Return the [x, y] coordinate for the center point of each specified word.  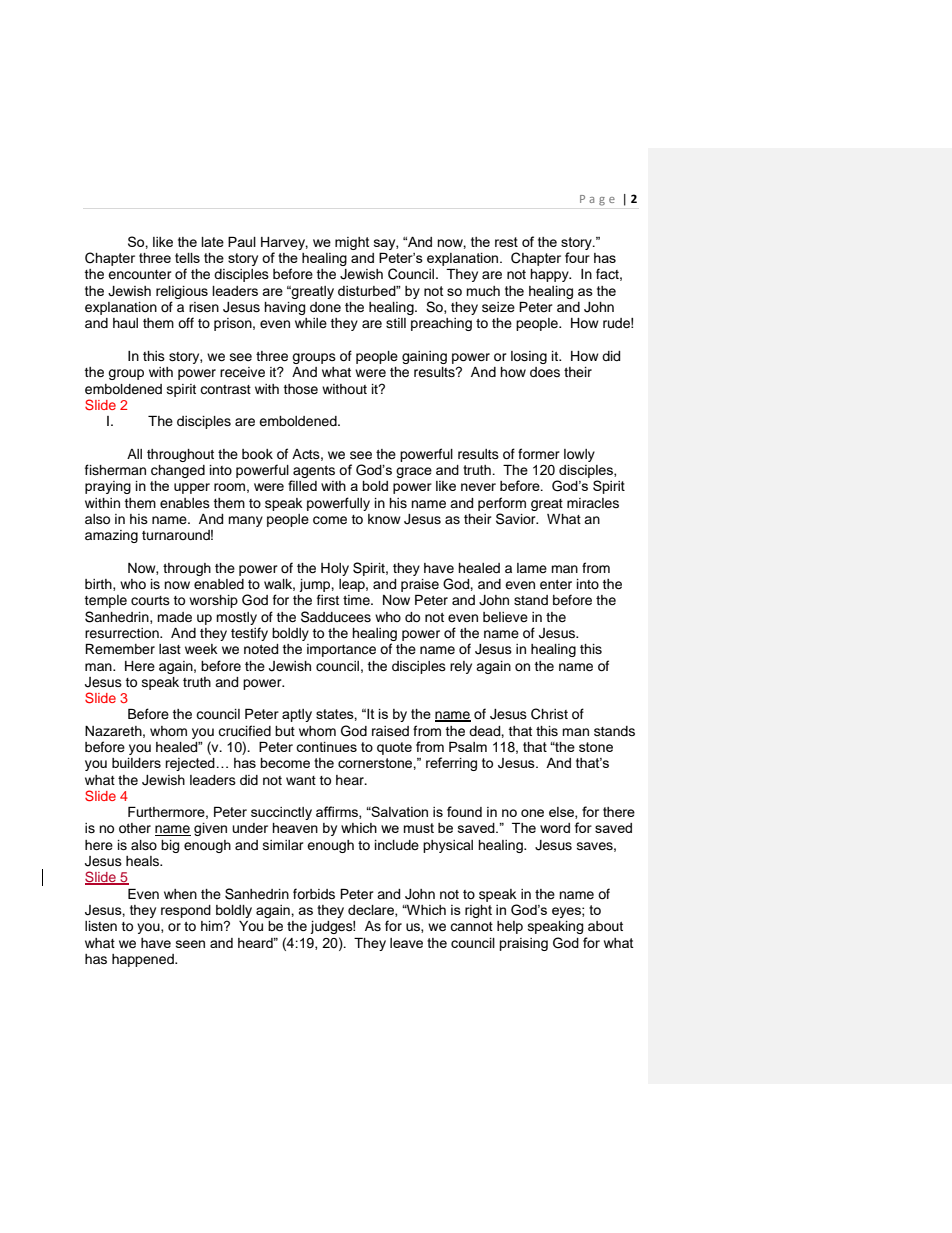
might [352, 243]
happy [550, 275]
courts [150, 601]
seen [190, 944]
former [539, 454]
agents [313, 473]
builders [136, 763]
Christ [549, 714]
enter [556, 584]
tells [187, 258]
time [357, 600]
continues [326, 747]
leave [406, 943]
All [134, 454]
